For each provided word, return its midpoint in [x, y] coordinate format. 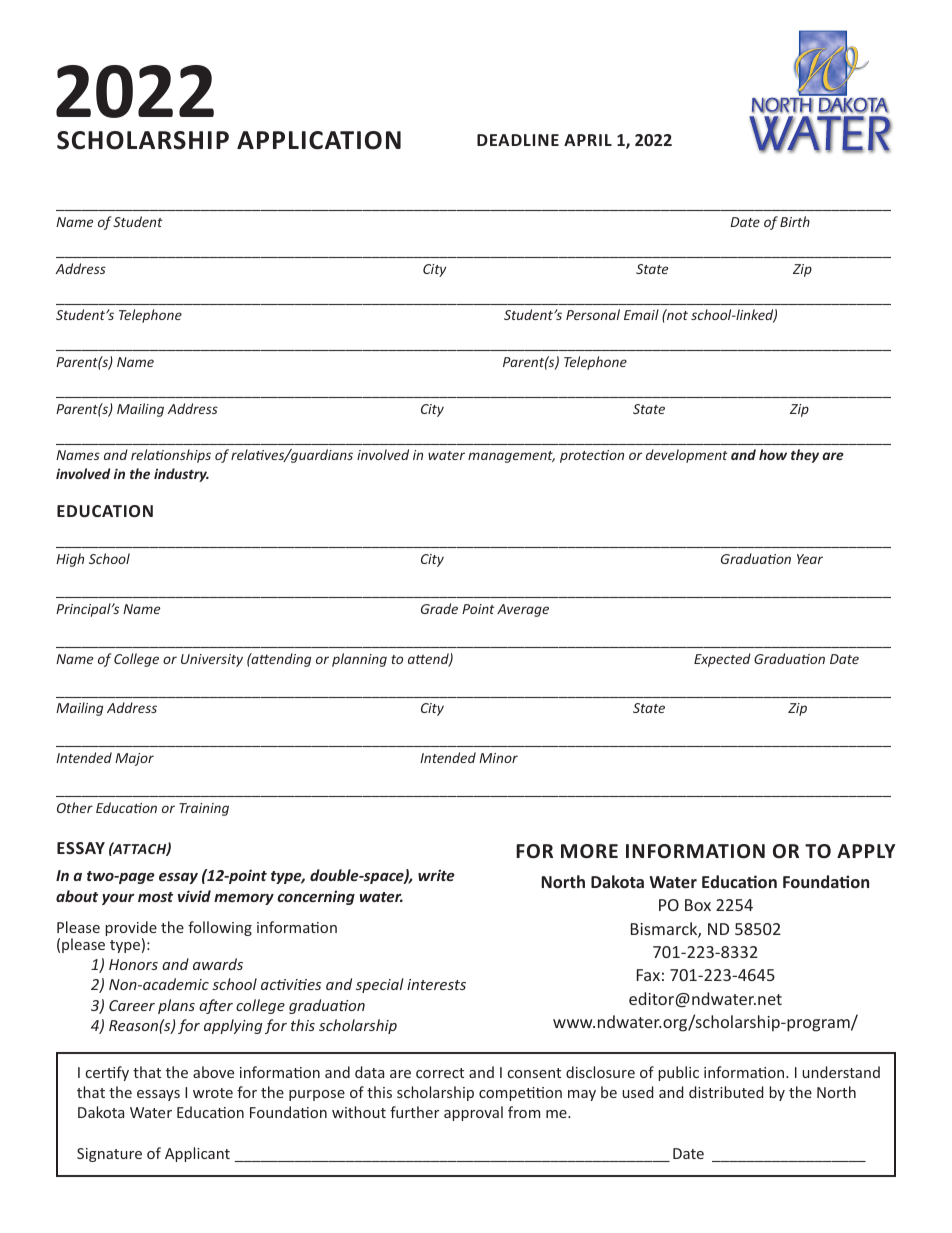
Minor [498, 758]
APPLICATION [319, 140]
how [773, 454]
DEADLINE [518, 140]
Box [698, 905]
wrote [213, 1093]
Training [204, 809]
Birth [795, 221]
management [511, 457]
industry [181, 475]
